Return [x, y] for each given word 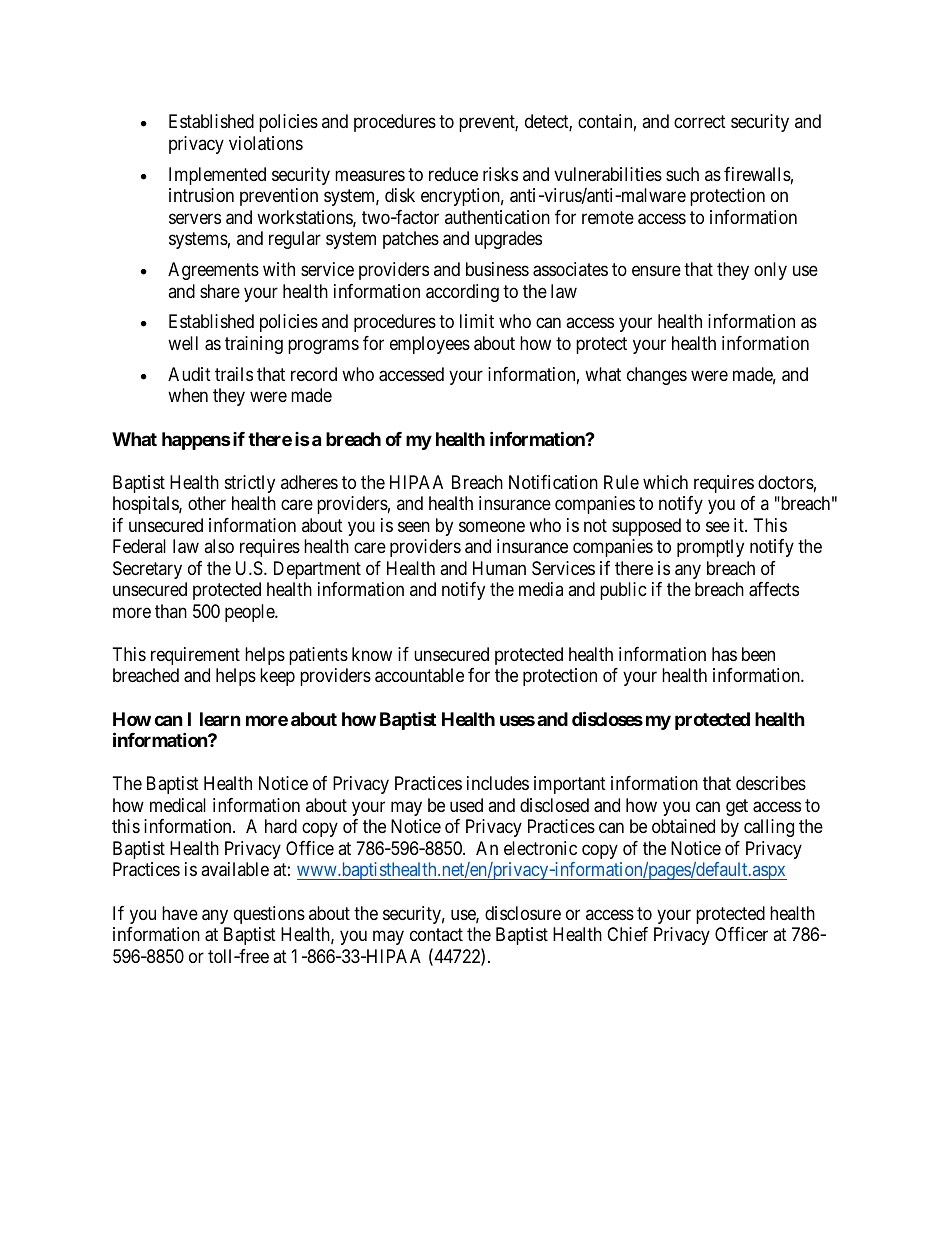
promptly [710, 548]
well [183, 343]
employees [430, 345]
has [724, 654]
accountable [419, 675]
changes [657, 376]
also [219, 546]
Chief [627, 934]
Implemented [217, 176]
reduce [453, 174]
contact [436, 934]
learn [220, 719]
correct [700, 122]
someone [492, 526]
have [180, 913]
